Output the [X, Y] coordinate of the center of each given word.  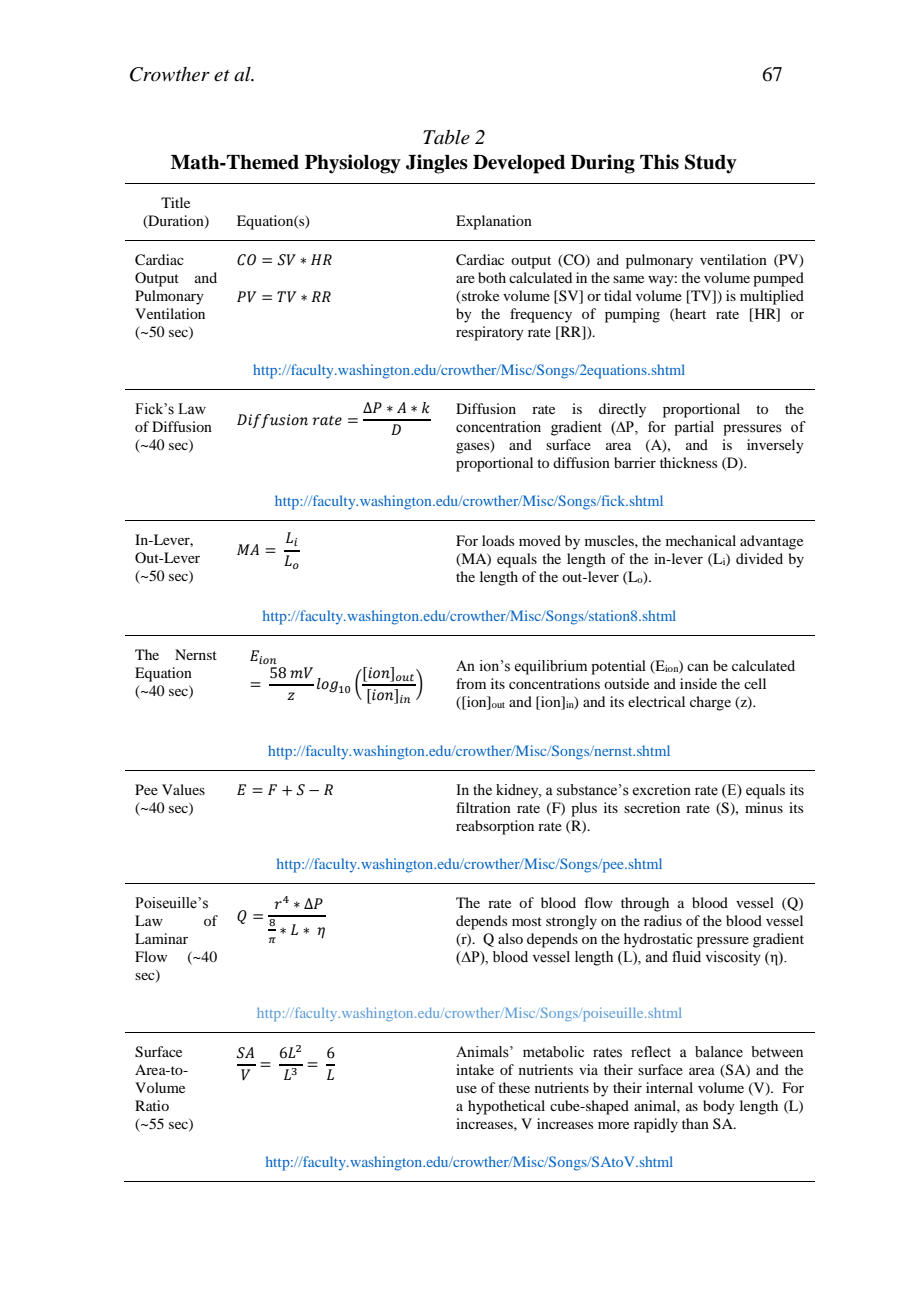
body [719, 1107]
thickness [688, 462]
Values [183, 789]
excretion [661, 790]
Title [175, 202]
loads [498, 540]
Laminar [161, 938]
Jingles [437, 164]
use [466, 1089]
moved [540, 540]
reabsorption [495, 827]
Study [711, 164]
